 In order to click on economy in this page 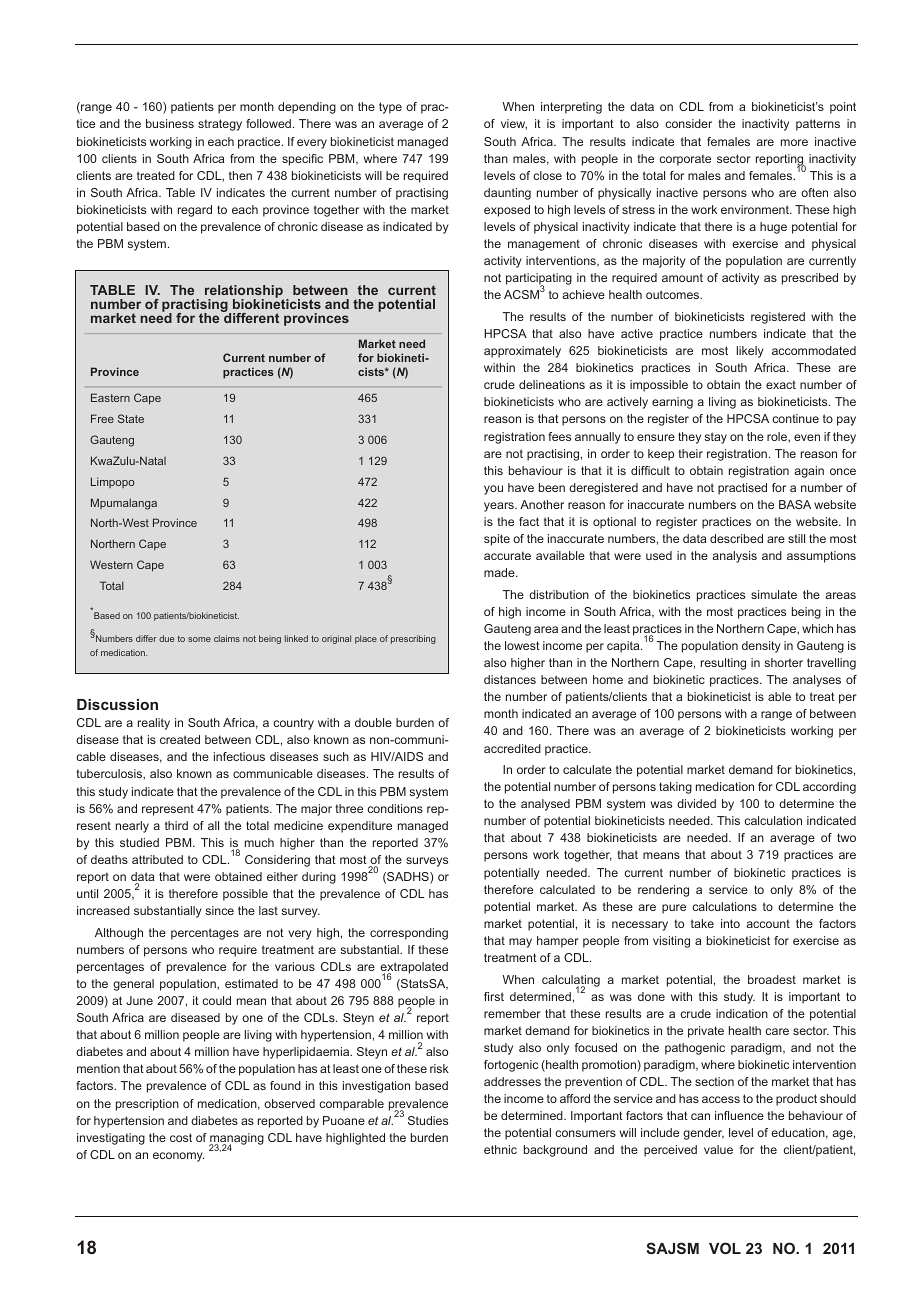, I will do `click(178, 1157)`.
